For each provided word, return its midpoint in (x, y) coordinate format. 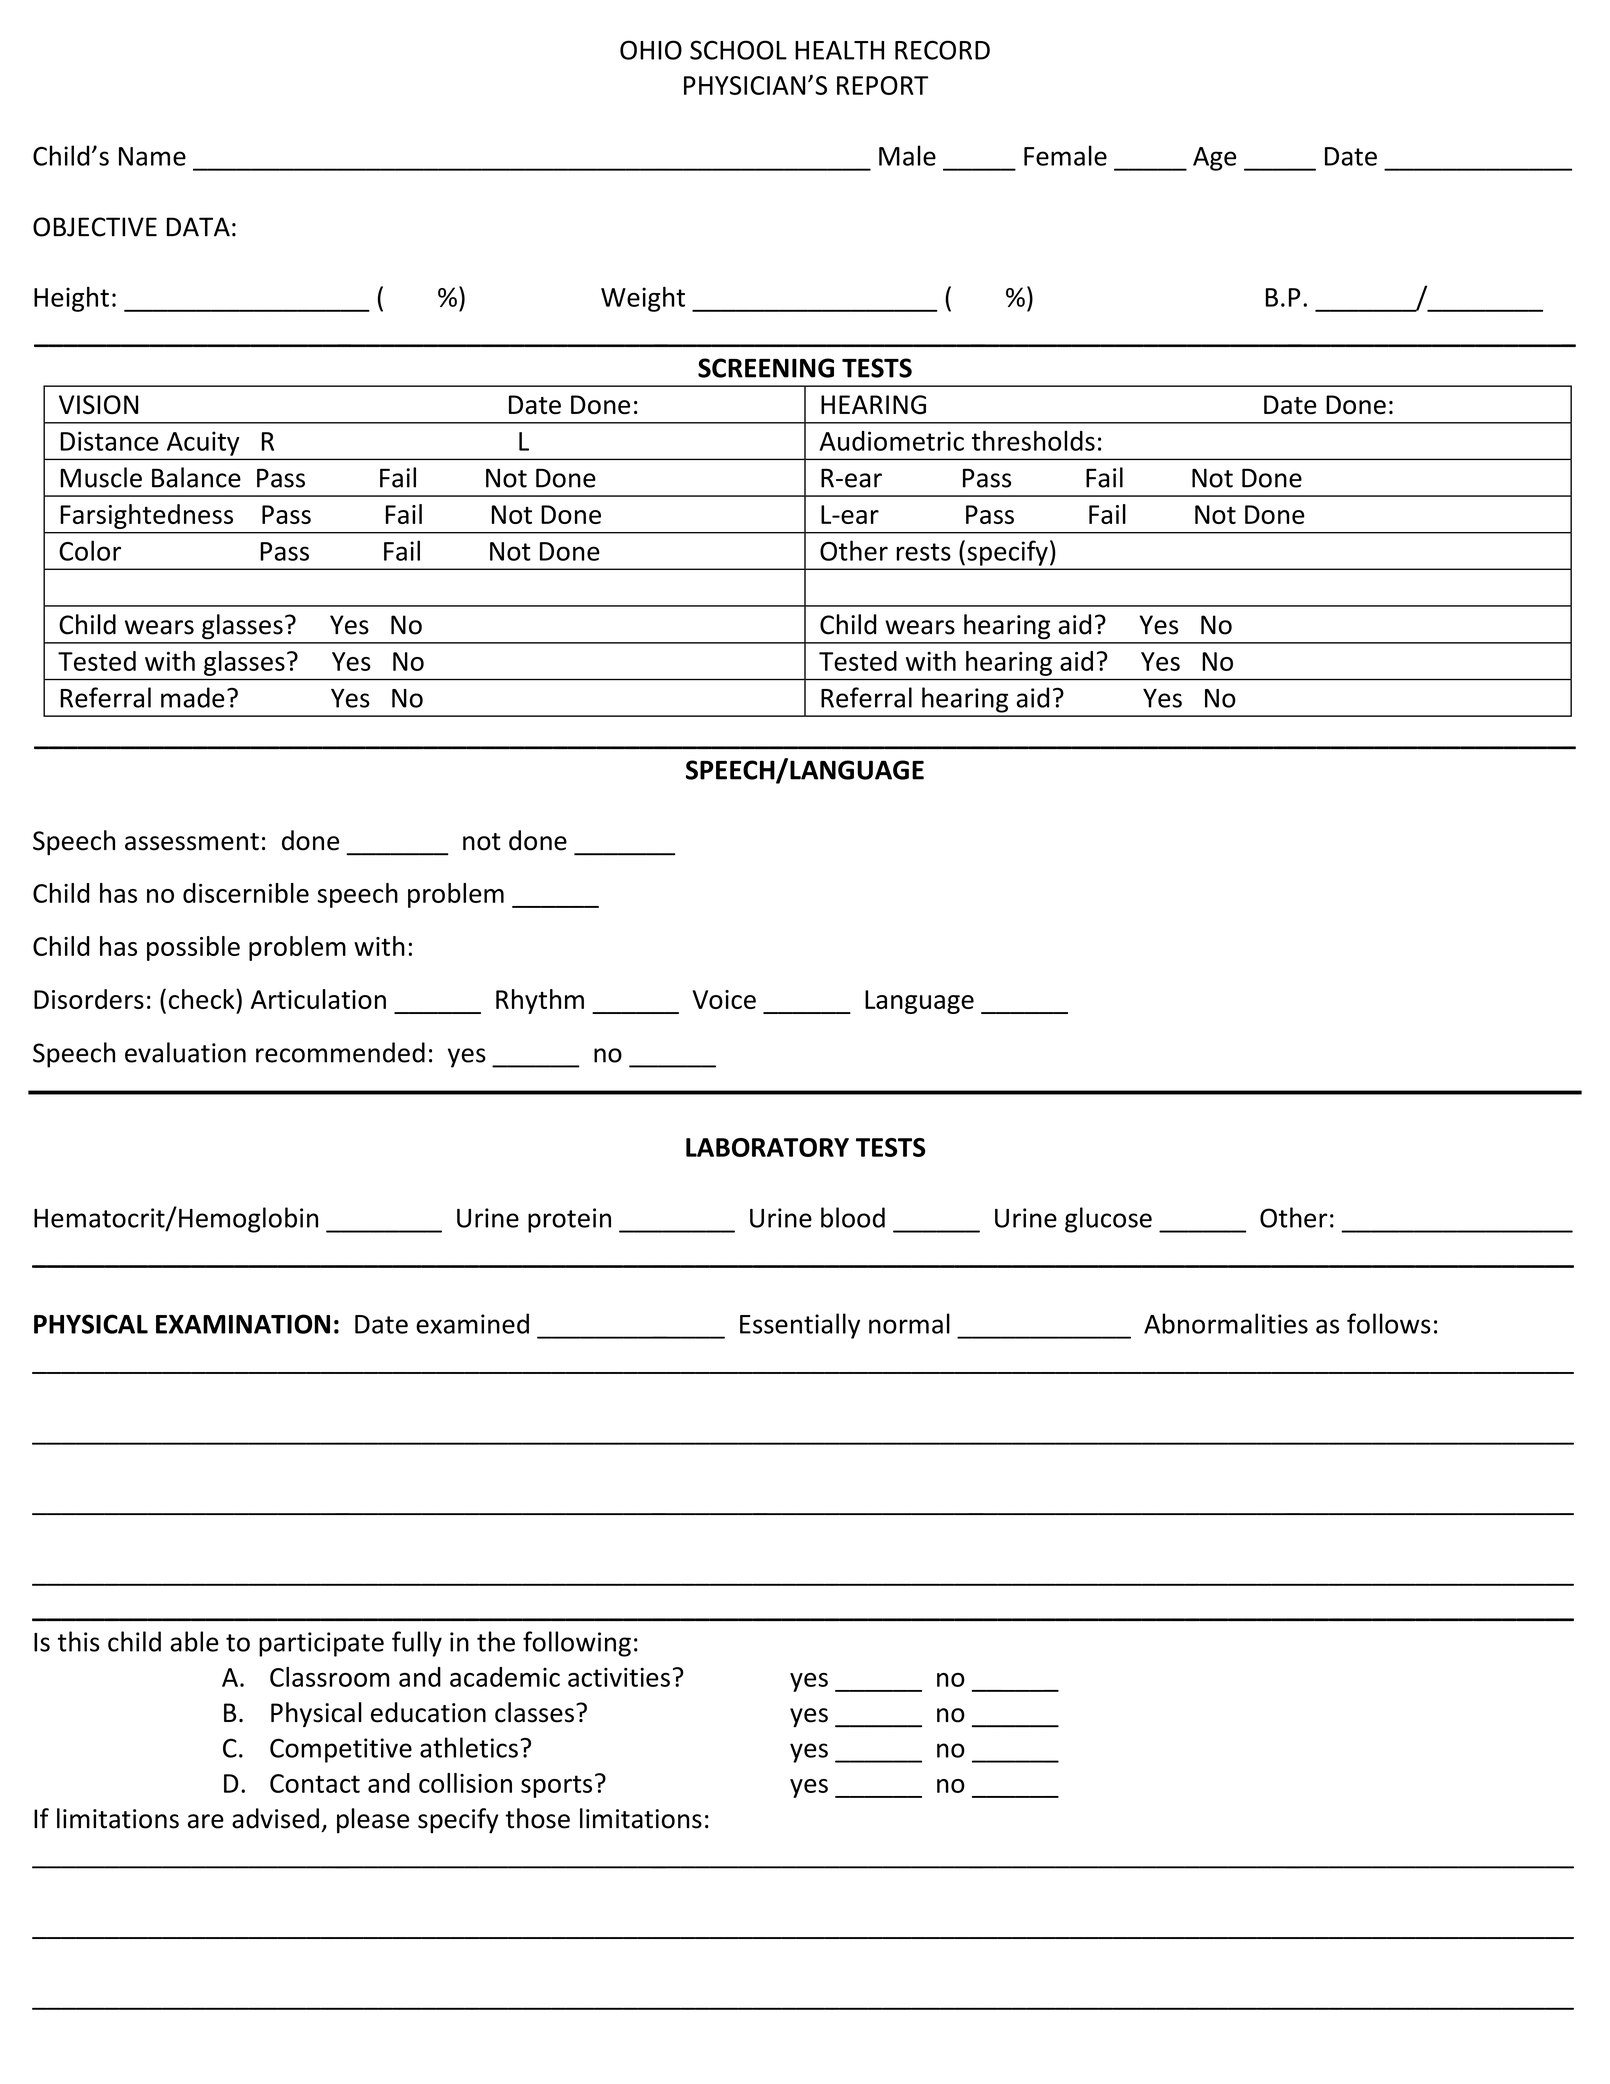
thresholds (1033, 440)
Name (152, 156)
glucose (1108, 1220)
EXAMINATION (243, 1324)
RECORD (942, 50)
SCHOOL (738, 50)
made (193, 697)
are (206, 1821)
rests (924, 552)
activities (619, 1677)
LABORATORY (767, 1147)
